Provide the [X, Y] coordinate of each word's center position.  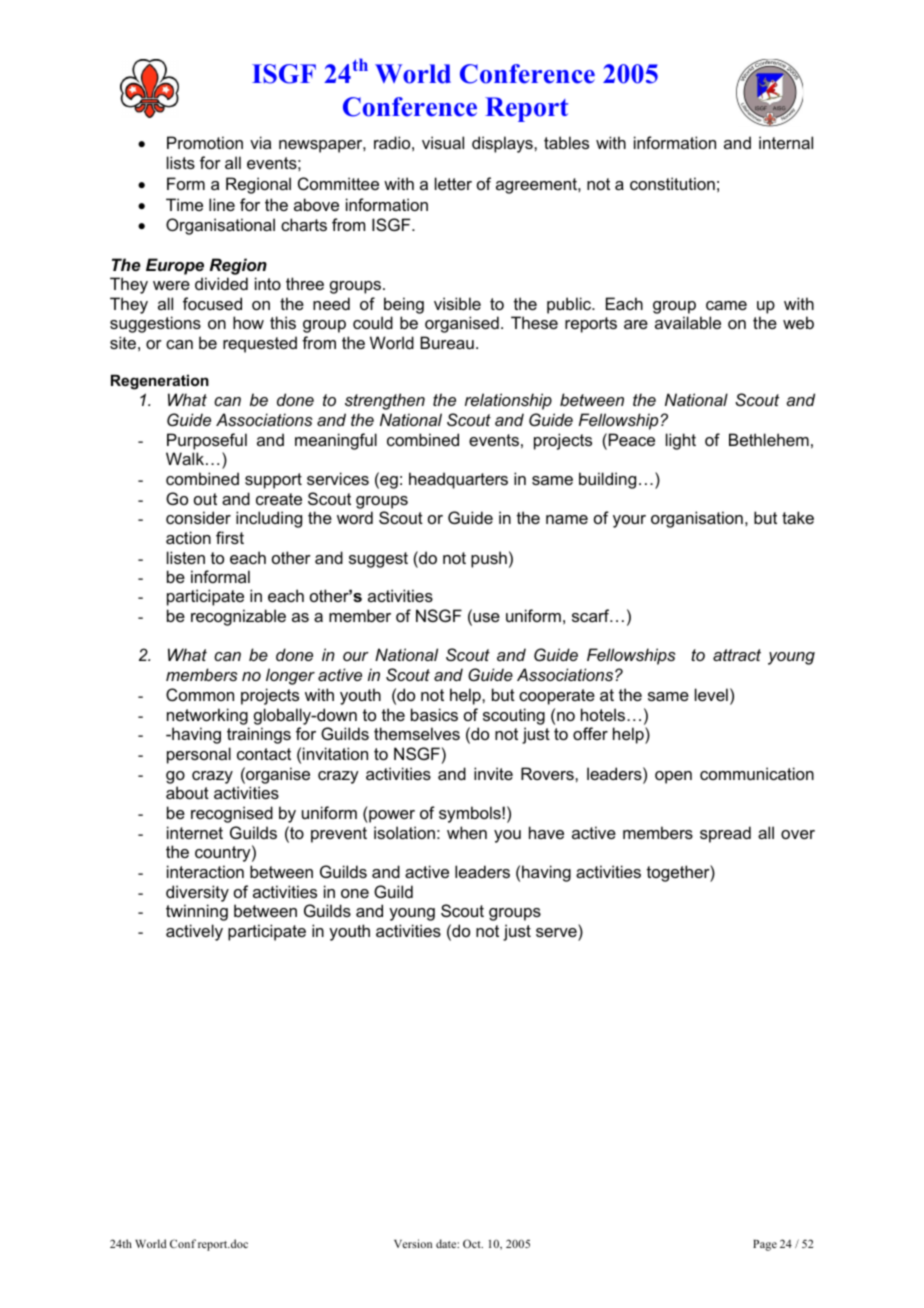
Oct [473, 1243]
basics [434, 714]
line [222, 204]
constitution [672, 183]
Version [413, 1243]
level [711, 694]
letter [453, 183]
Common [200, 694]
